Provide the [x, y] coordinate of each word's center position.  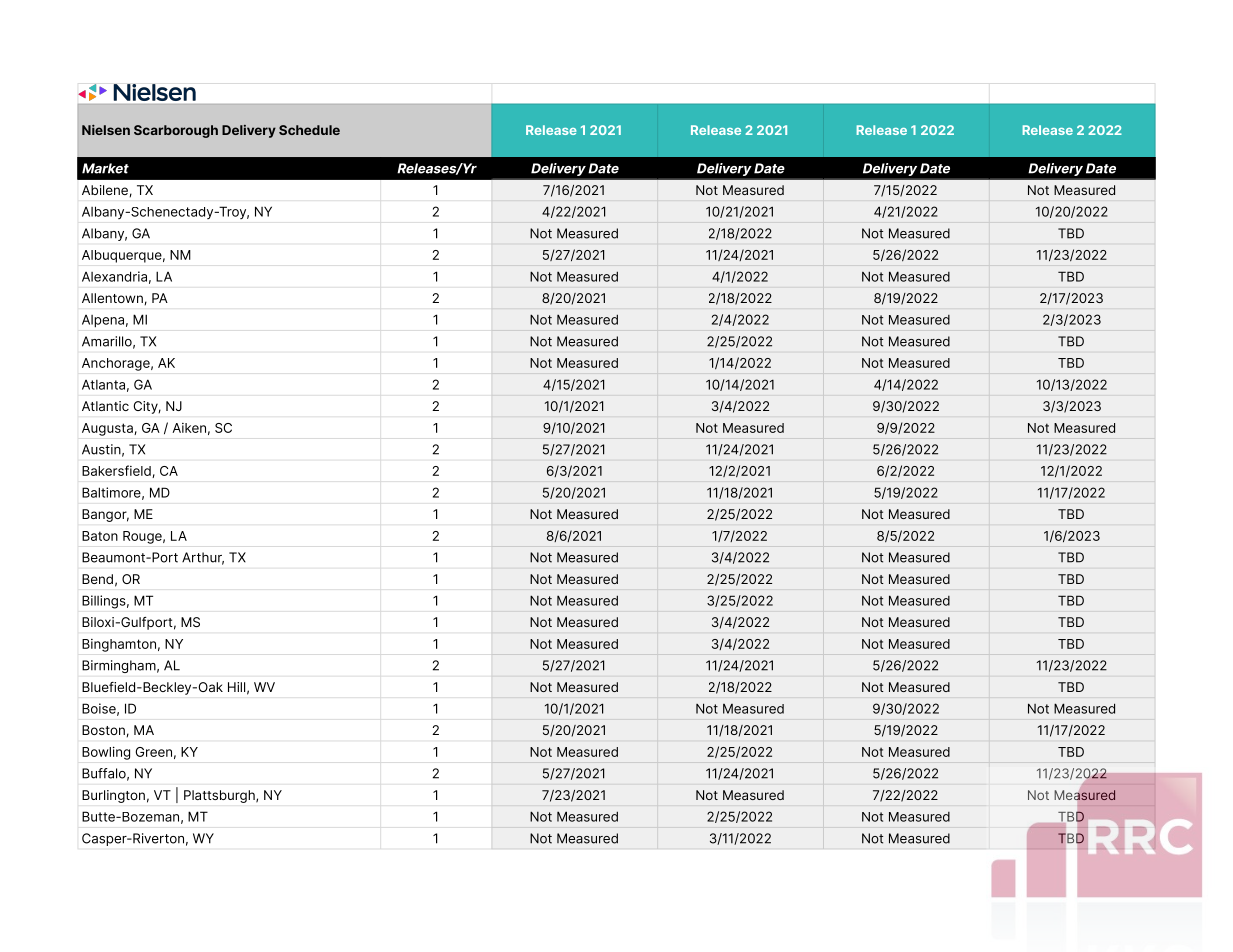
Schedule [309, 130]
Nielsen [106, 130]
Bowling [106, 753]
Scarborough [176, 131]
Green [154, 752]
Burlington [113, 796]
